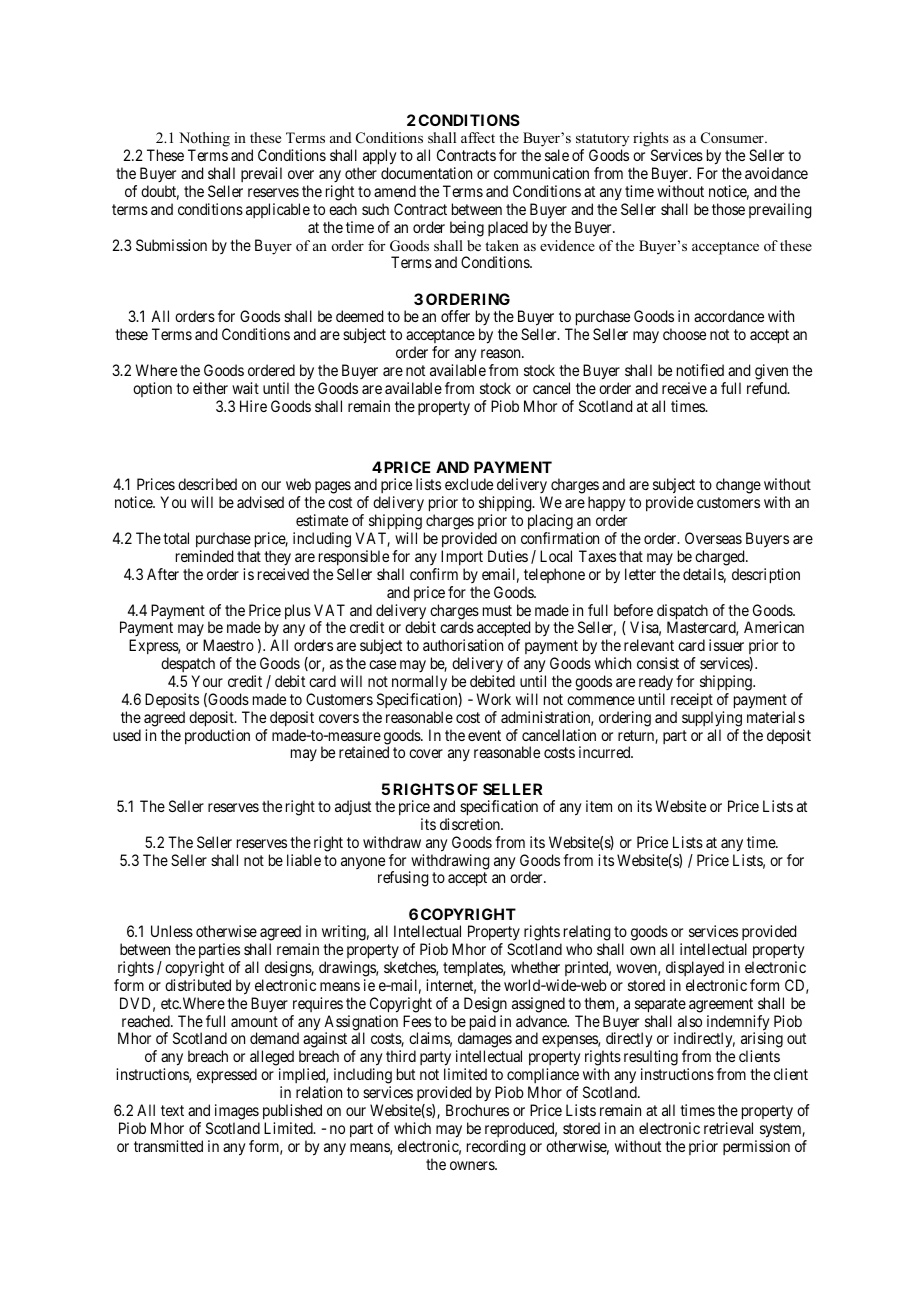  What do you see at coordinates (204, 141) in the document?
I see `Nothing` at bounding box center [204, 141].
